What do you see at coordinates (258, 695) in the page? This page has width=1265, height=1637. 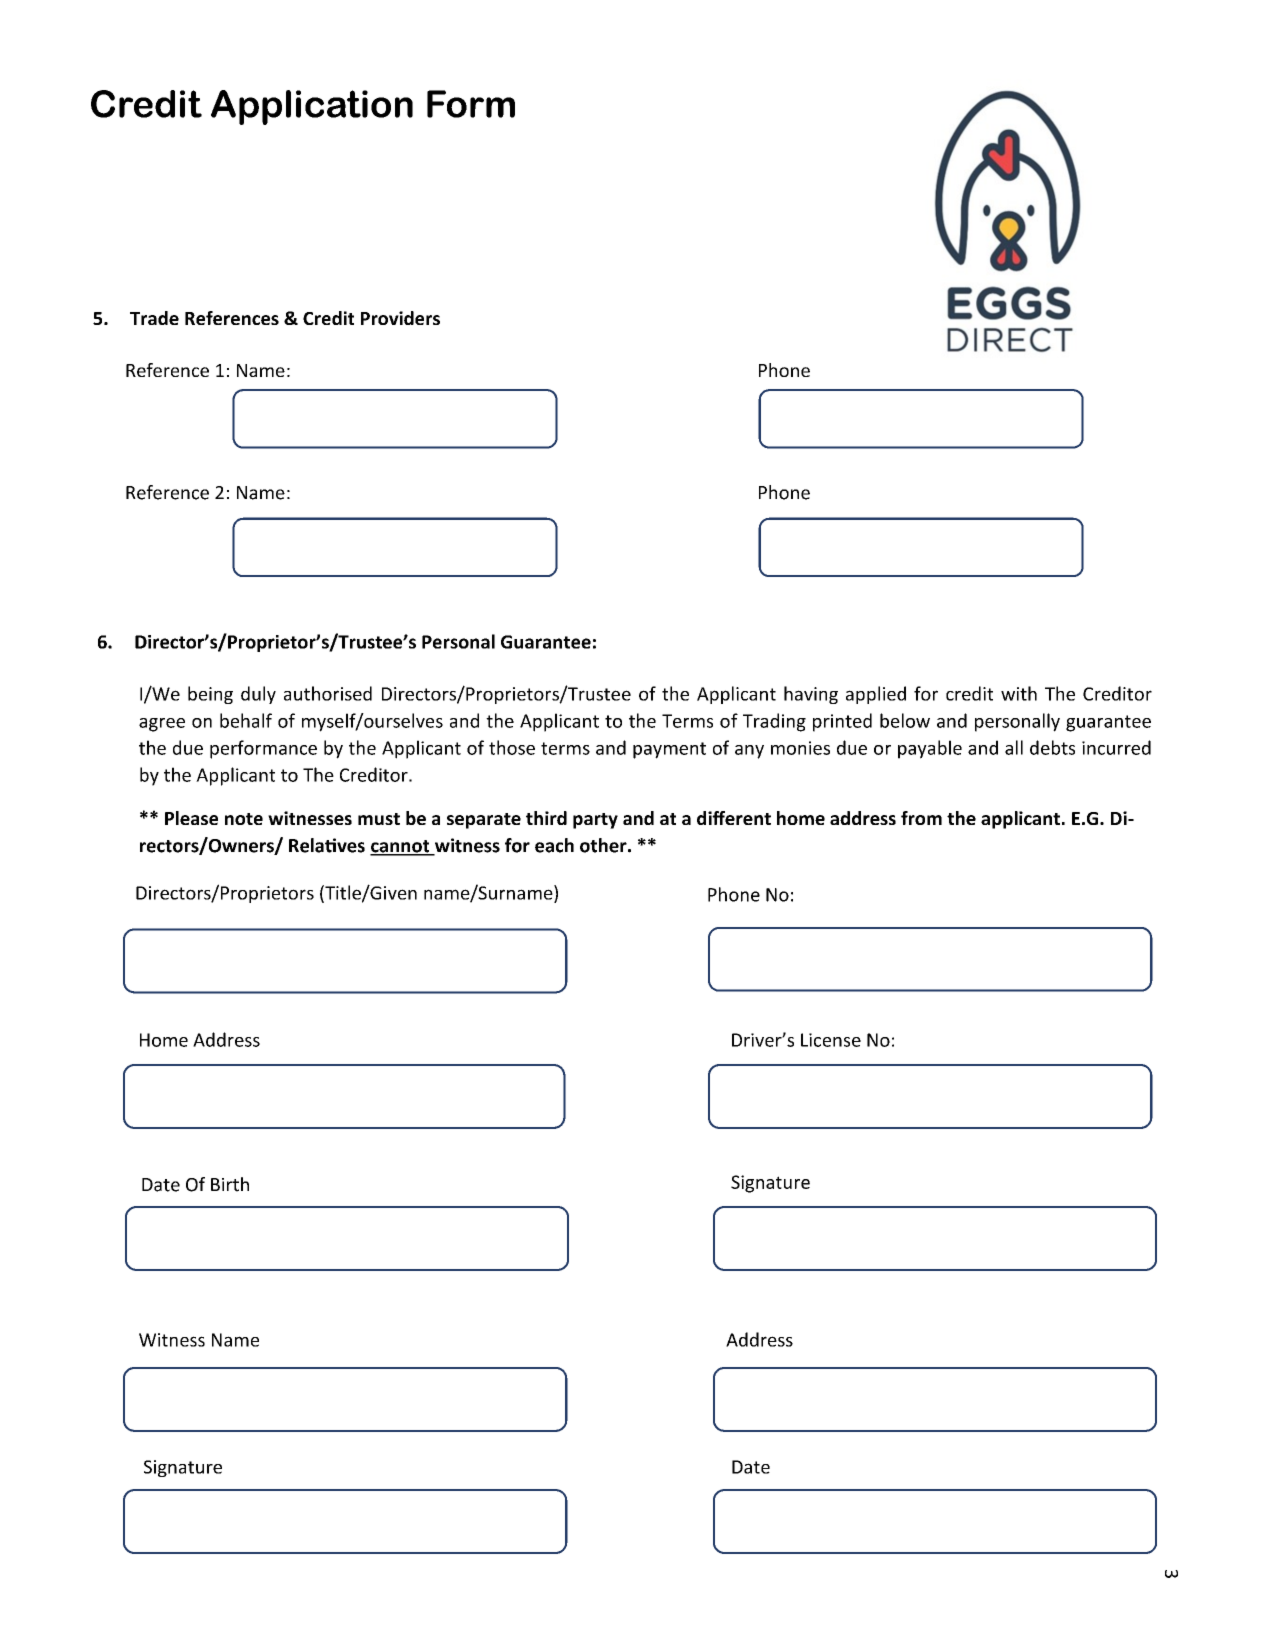 I see `duly` at bounding box center [258, 695].
